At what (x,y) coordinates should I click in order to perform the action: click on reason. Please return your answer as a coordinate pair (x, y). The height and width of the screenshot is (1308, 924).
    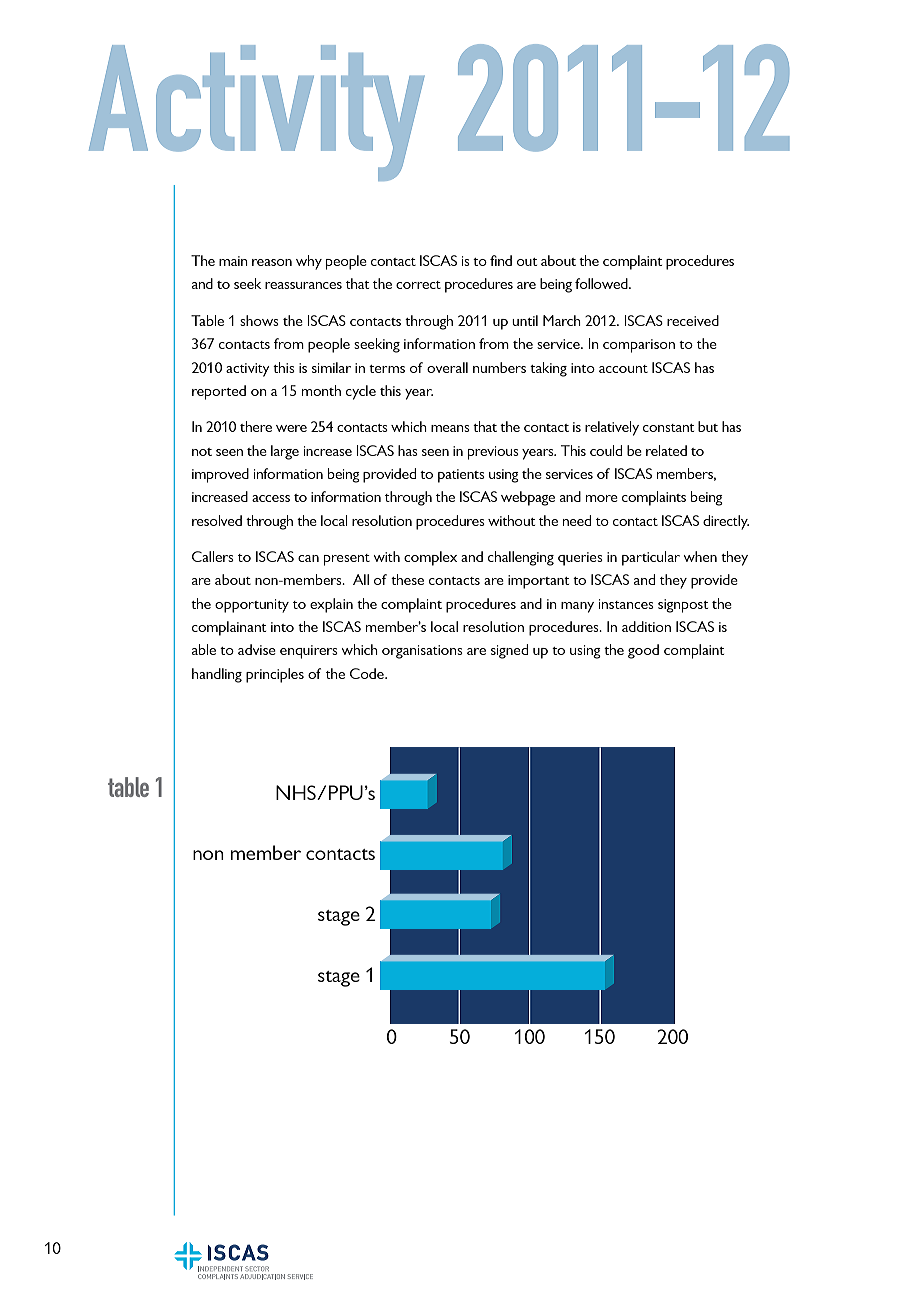
    Looking at the image, I should click on (272, 262).
